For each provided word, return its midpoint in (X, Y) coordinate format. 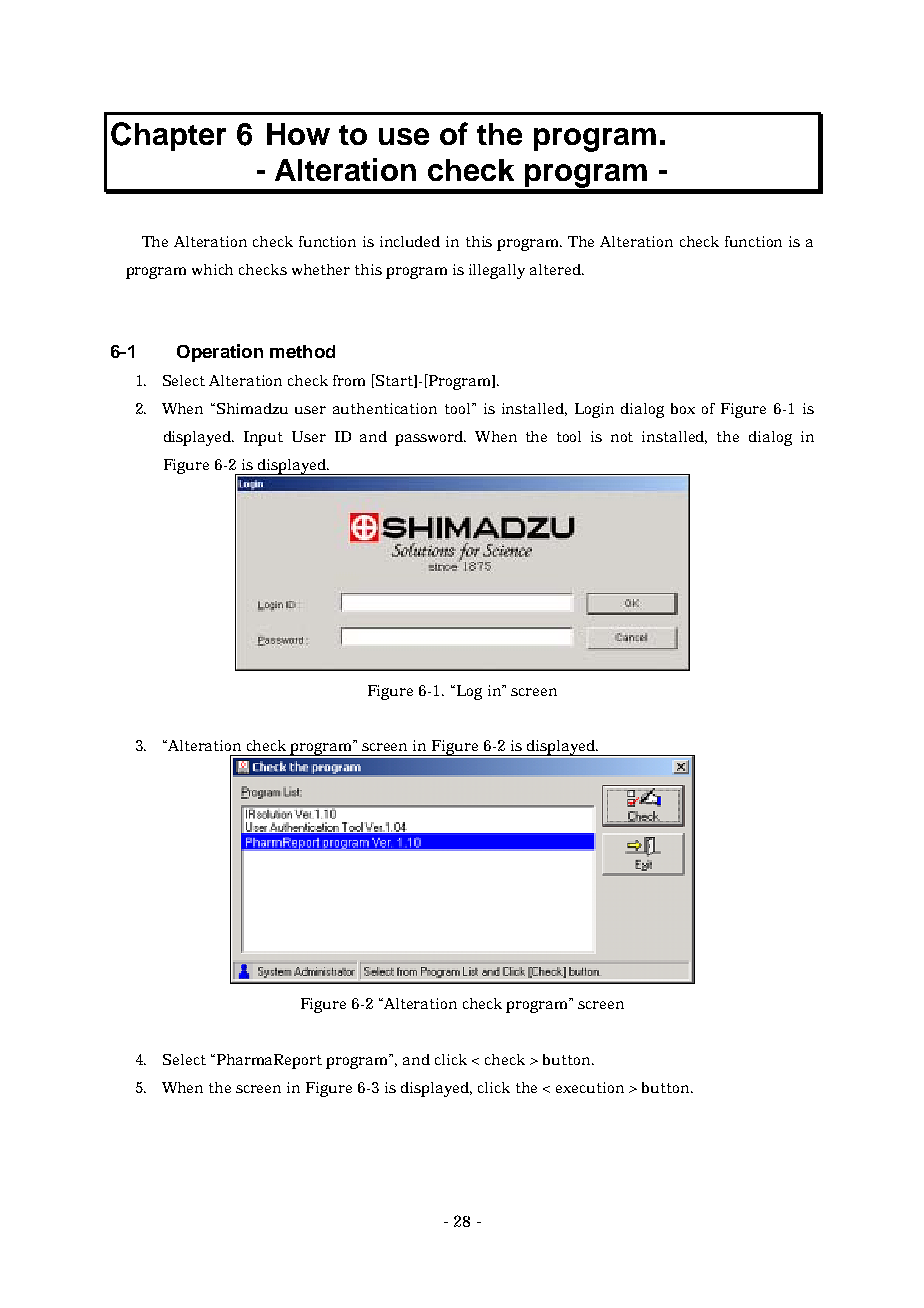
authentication (385, 408)
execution (590, 1087)
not (622, 437)
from (349, 380)
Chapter (168, 136)
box (683, 408)
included (410, 241)
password (430, 438)
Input (263, 438)
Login (594, 410)
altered (557, 269)
